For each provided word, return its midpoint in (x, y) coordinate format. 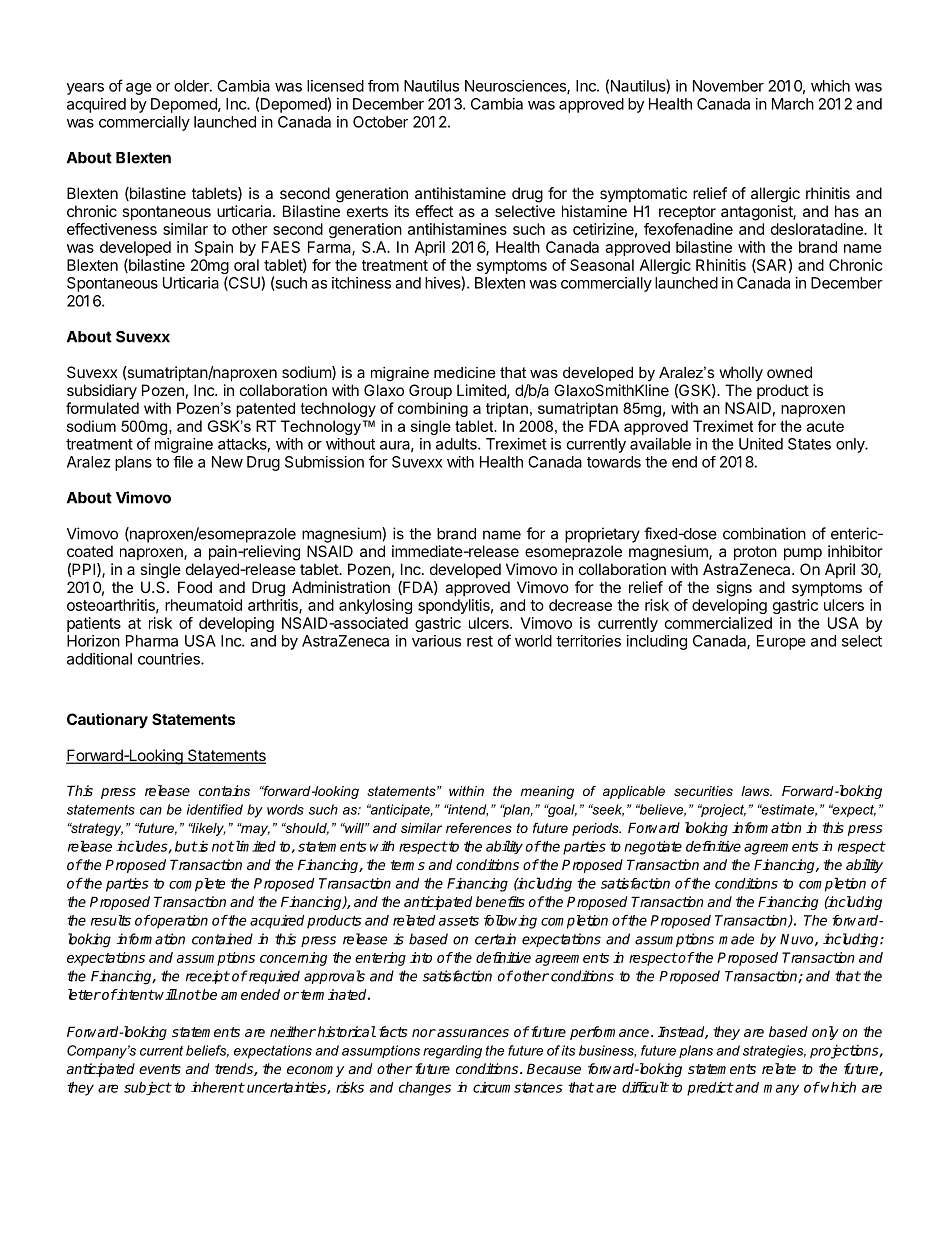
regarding (452, 1052)
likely (208, 829)
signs (734, 589)
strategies (774, 1051)
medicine (465, 372)
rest (480, 641)
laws (756, 791)
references (479, 828)
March (793, 104)
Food (195, 587)
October (380, 122)
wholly (741, 374)
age (139, 89)
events (160, 1069)
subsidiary (102, 392)
